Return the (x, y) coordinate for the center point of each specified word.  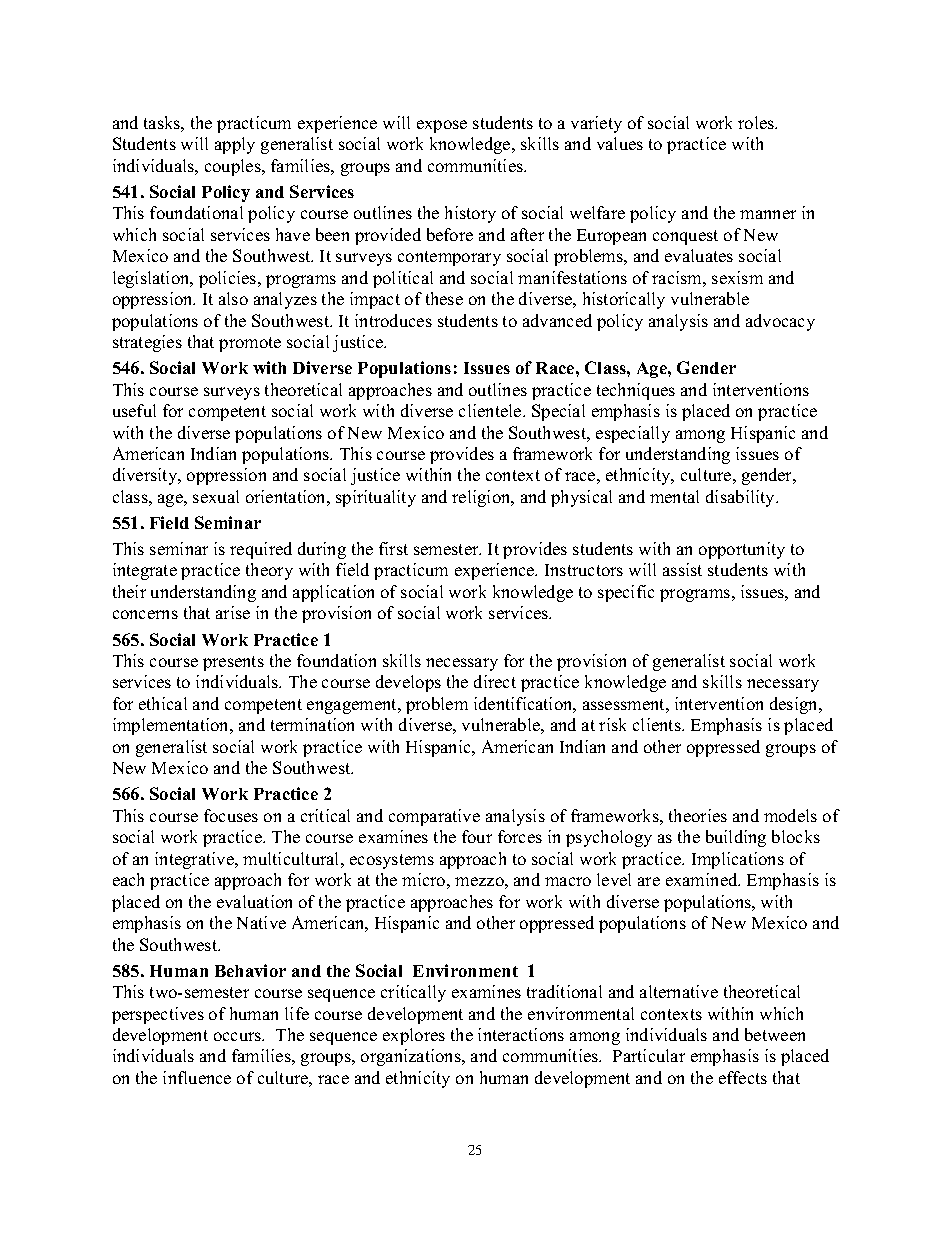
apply (235, 145)
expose (442, 126)
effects (743, 1077)
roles (757, 122)
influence (197, 1077)
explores (414, 1036)
